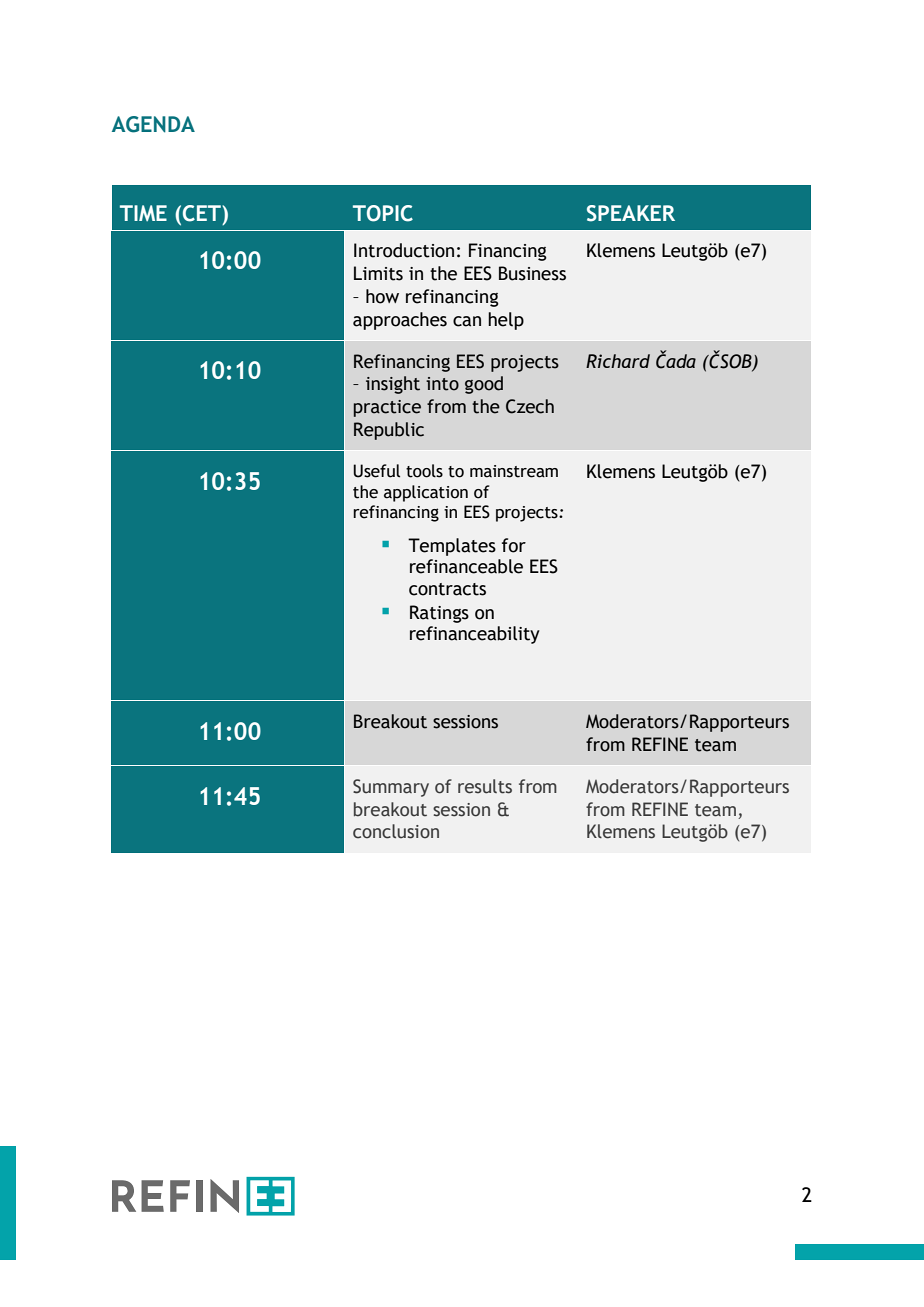  What do you see at coordinates (618, 361) in the screenshot?
I see `Richard` at bounding box center [618, 361].
